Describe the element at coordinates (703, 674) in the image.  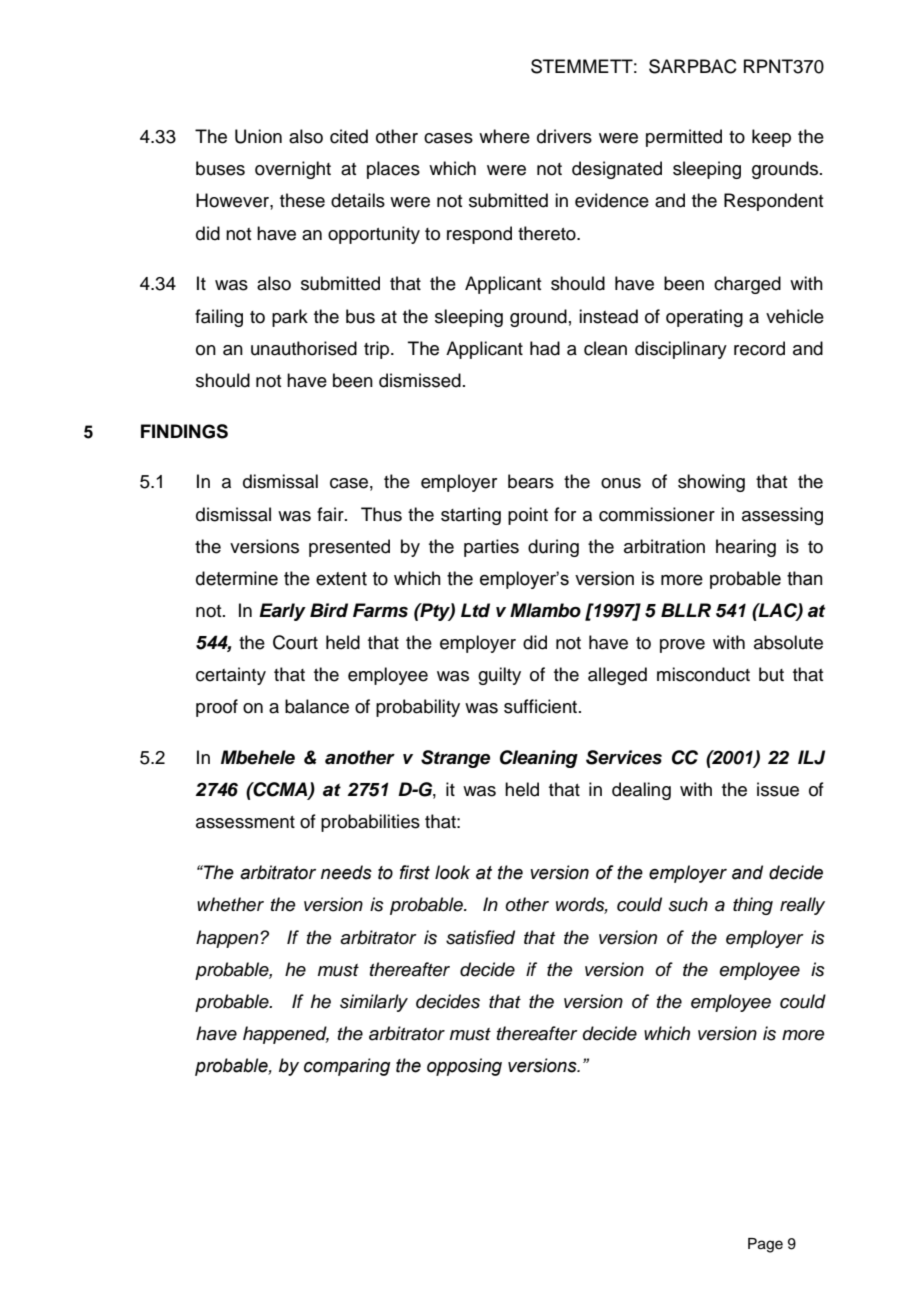
I see `misconduct` at that location.
